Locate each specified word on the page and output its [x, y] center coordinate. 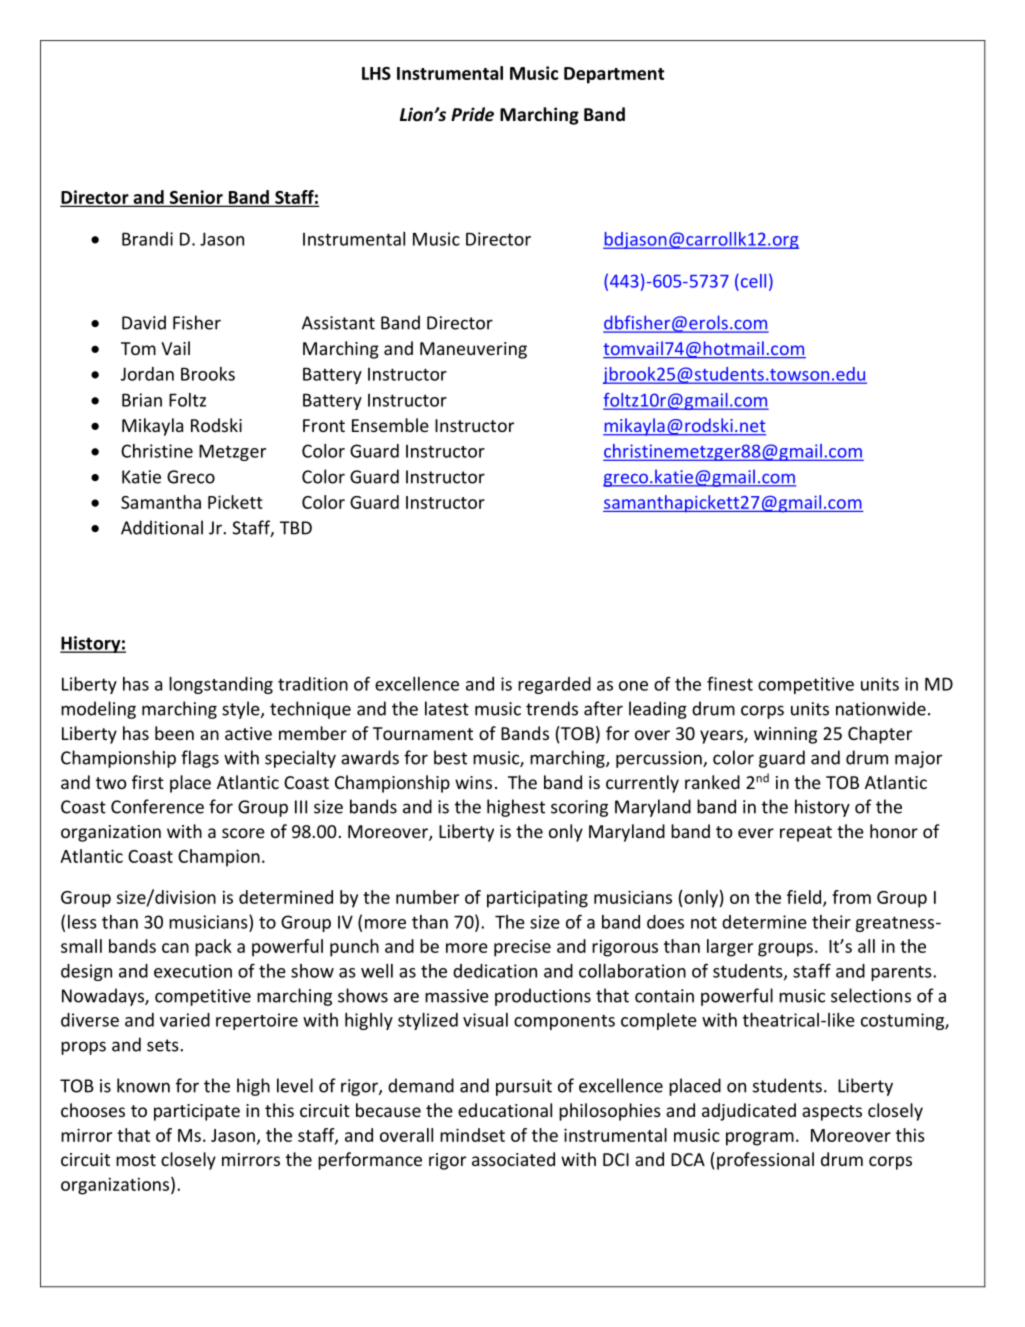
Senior [196, 198]
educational [505, 1110]
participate [197, 1112]
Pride [472, 114]
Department [614, 75]
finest [730, 683]
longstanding [221, 685]
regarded [554, 685]
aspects [832, 1113]
